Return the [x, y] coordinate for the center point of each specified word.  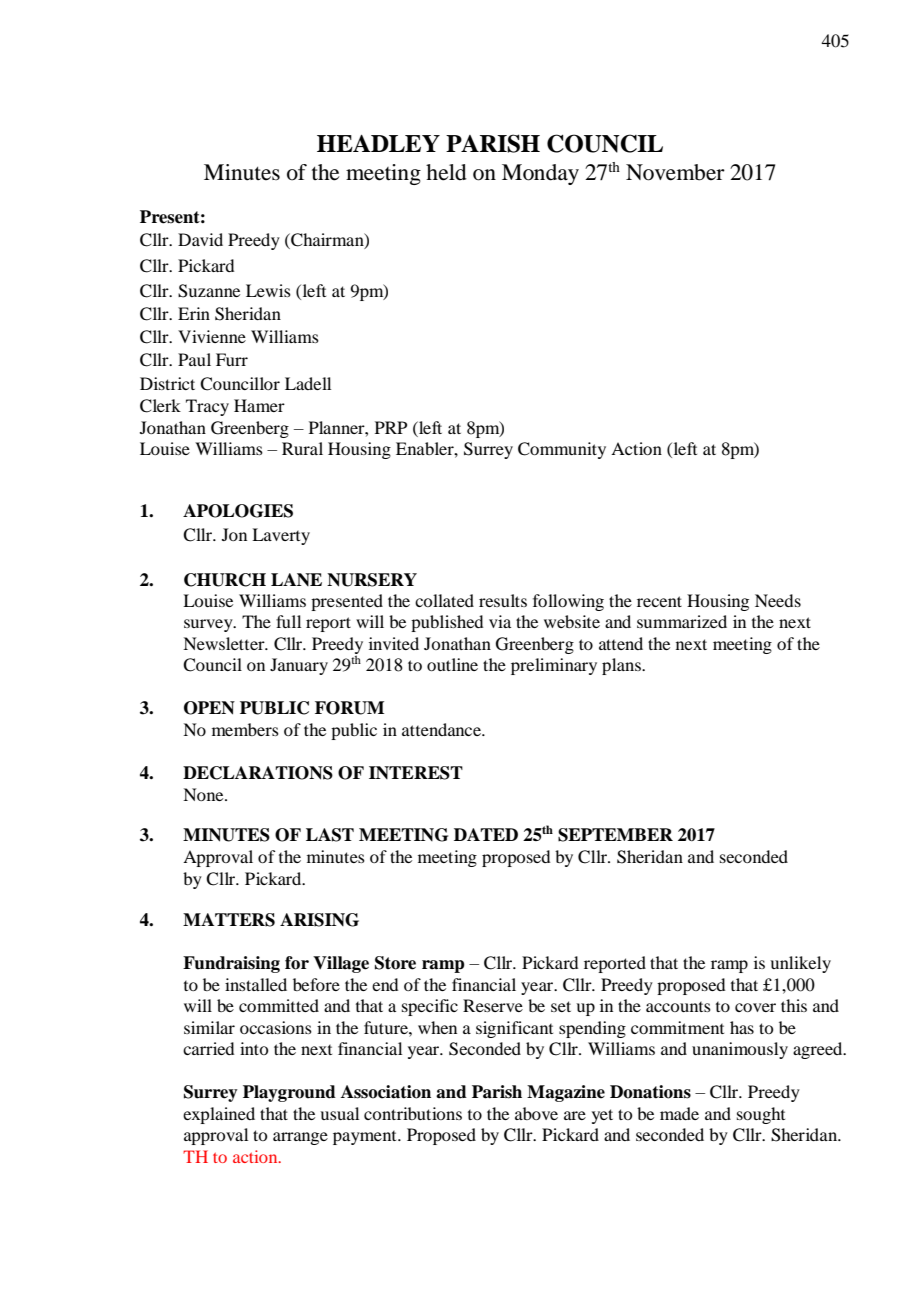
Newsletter [225, 643]
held [446, 172]
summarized [682, 621]
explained [219, 1115]
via [500, 621]
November [675, 172]
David [200, 239]
